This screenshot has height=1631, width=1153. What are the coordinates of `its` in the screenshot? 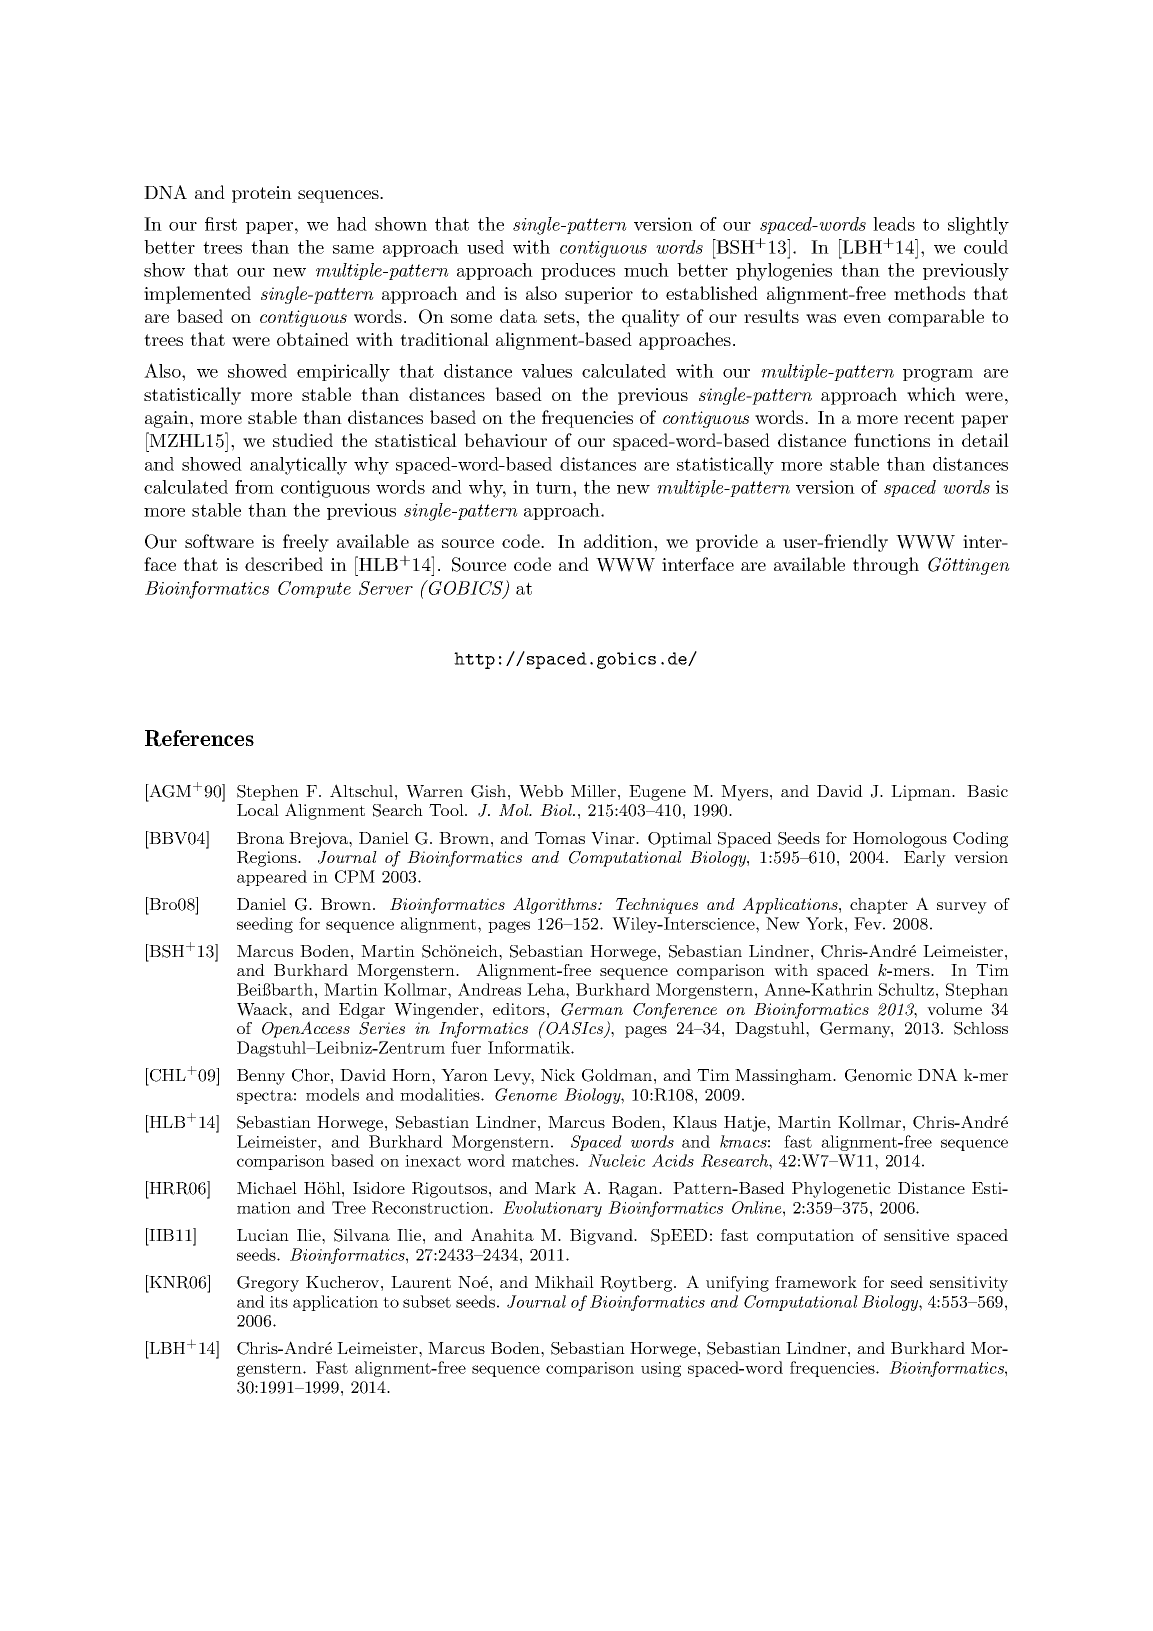 It's located at (279, 1302).
